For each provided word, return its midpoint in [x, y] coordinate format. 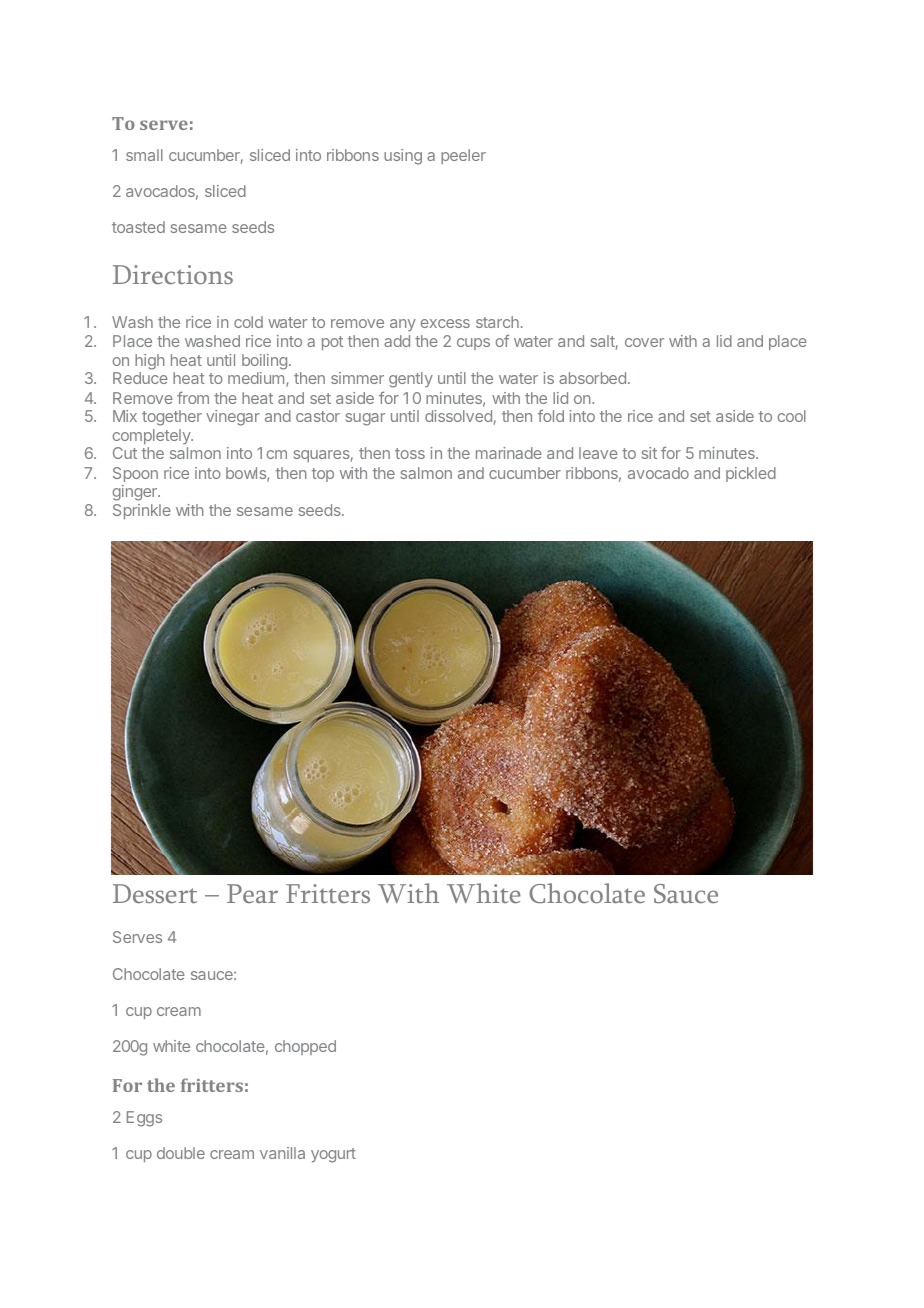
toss [410, 453]
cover [644, 342]
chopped [305, 1047]
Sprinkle [142, 511]
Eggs [144, 1119]
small [144, 155]
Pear [252, 893]
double [181, 1153]
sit [649, 453]
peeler [463, 156]
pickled [751, 474]
